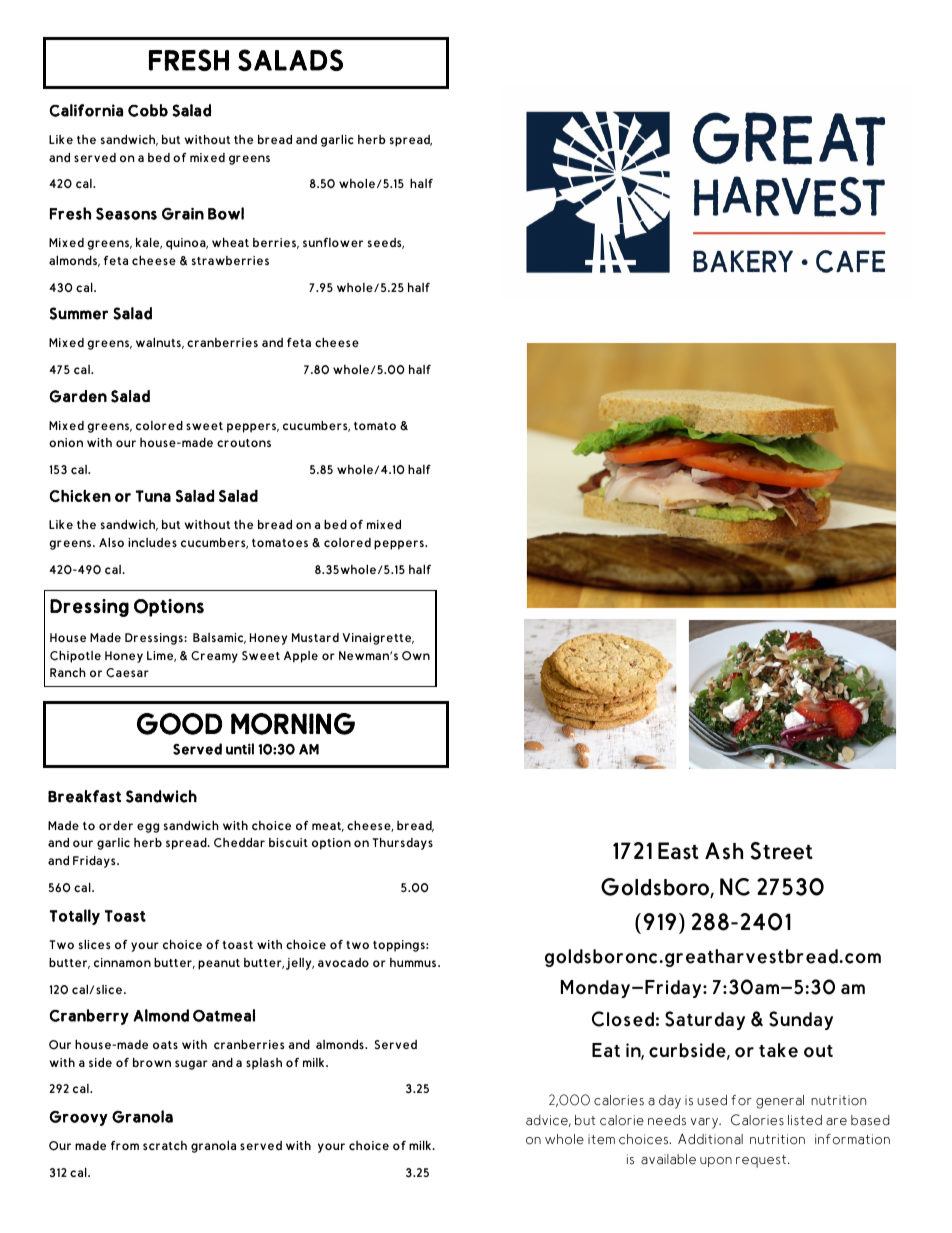 Image resolution: width=952 pixels, height=1233 pixels. I want to click on Thursdays, so click(402, 843).
